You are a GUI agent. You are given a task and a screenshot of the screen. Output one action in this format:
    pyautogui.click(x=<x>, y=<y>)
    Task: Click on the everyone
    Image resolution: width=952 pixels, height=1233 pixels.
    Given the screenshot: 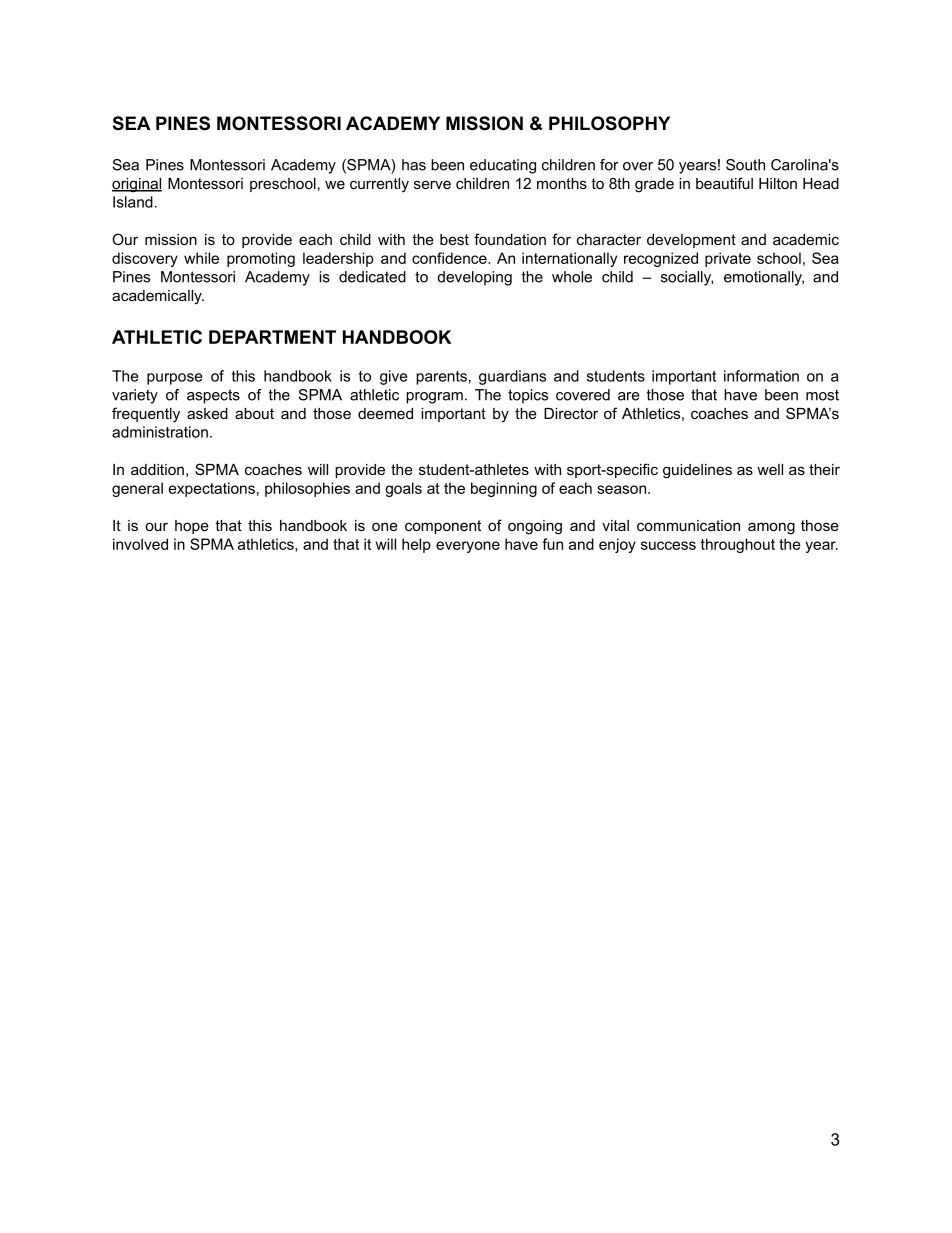 What is the action you would take?
    pyautogui.click(x=468, y=547)
